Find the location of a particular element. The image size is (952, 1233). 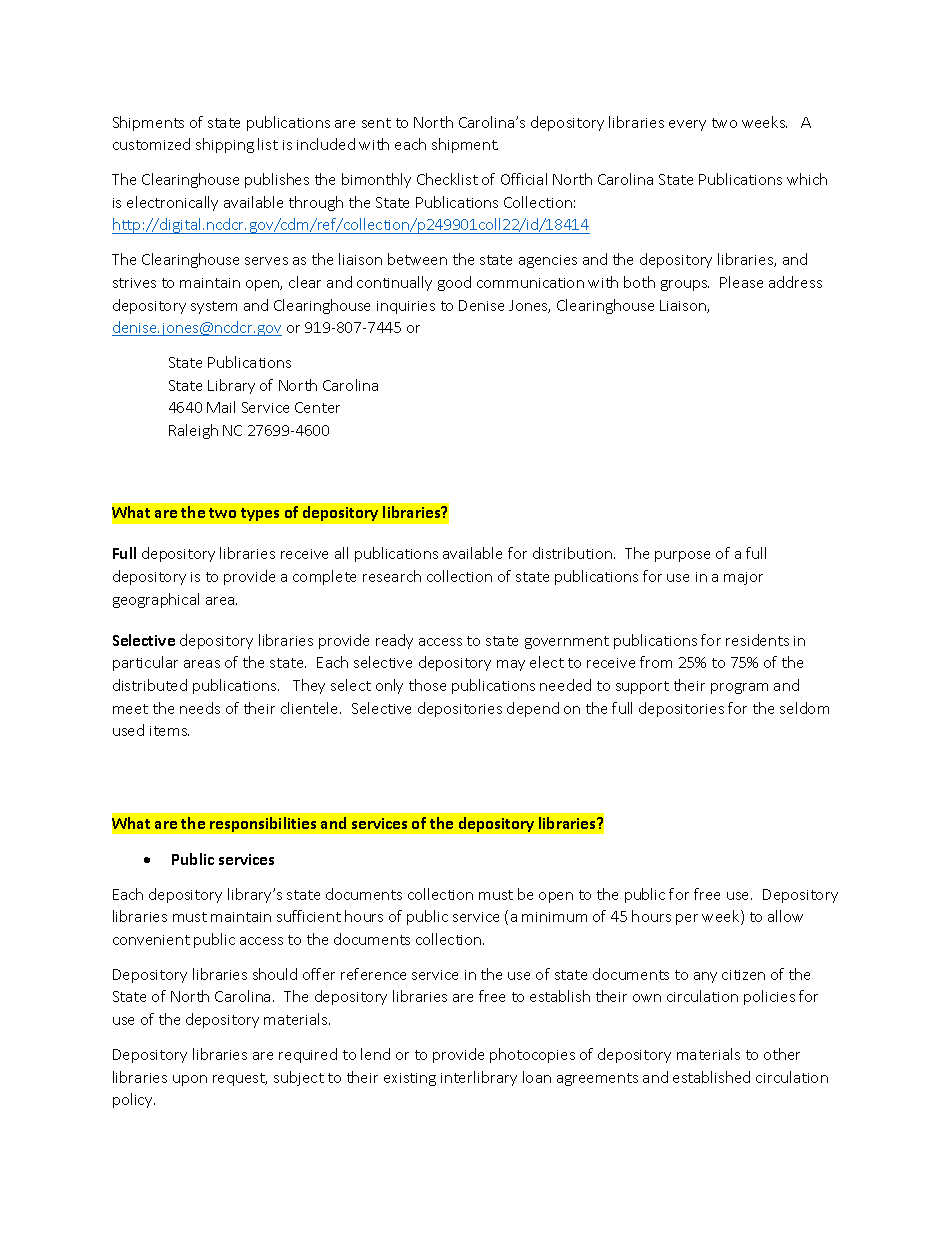

every is located at coordinates (687, 125).
